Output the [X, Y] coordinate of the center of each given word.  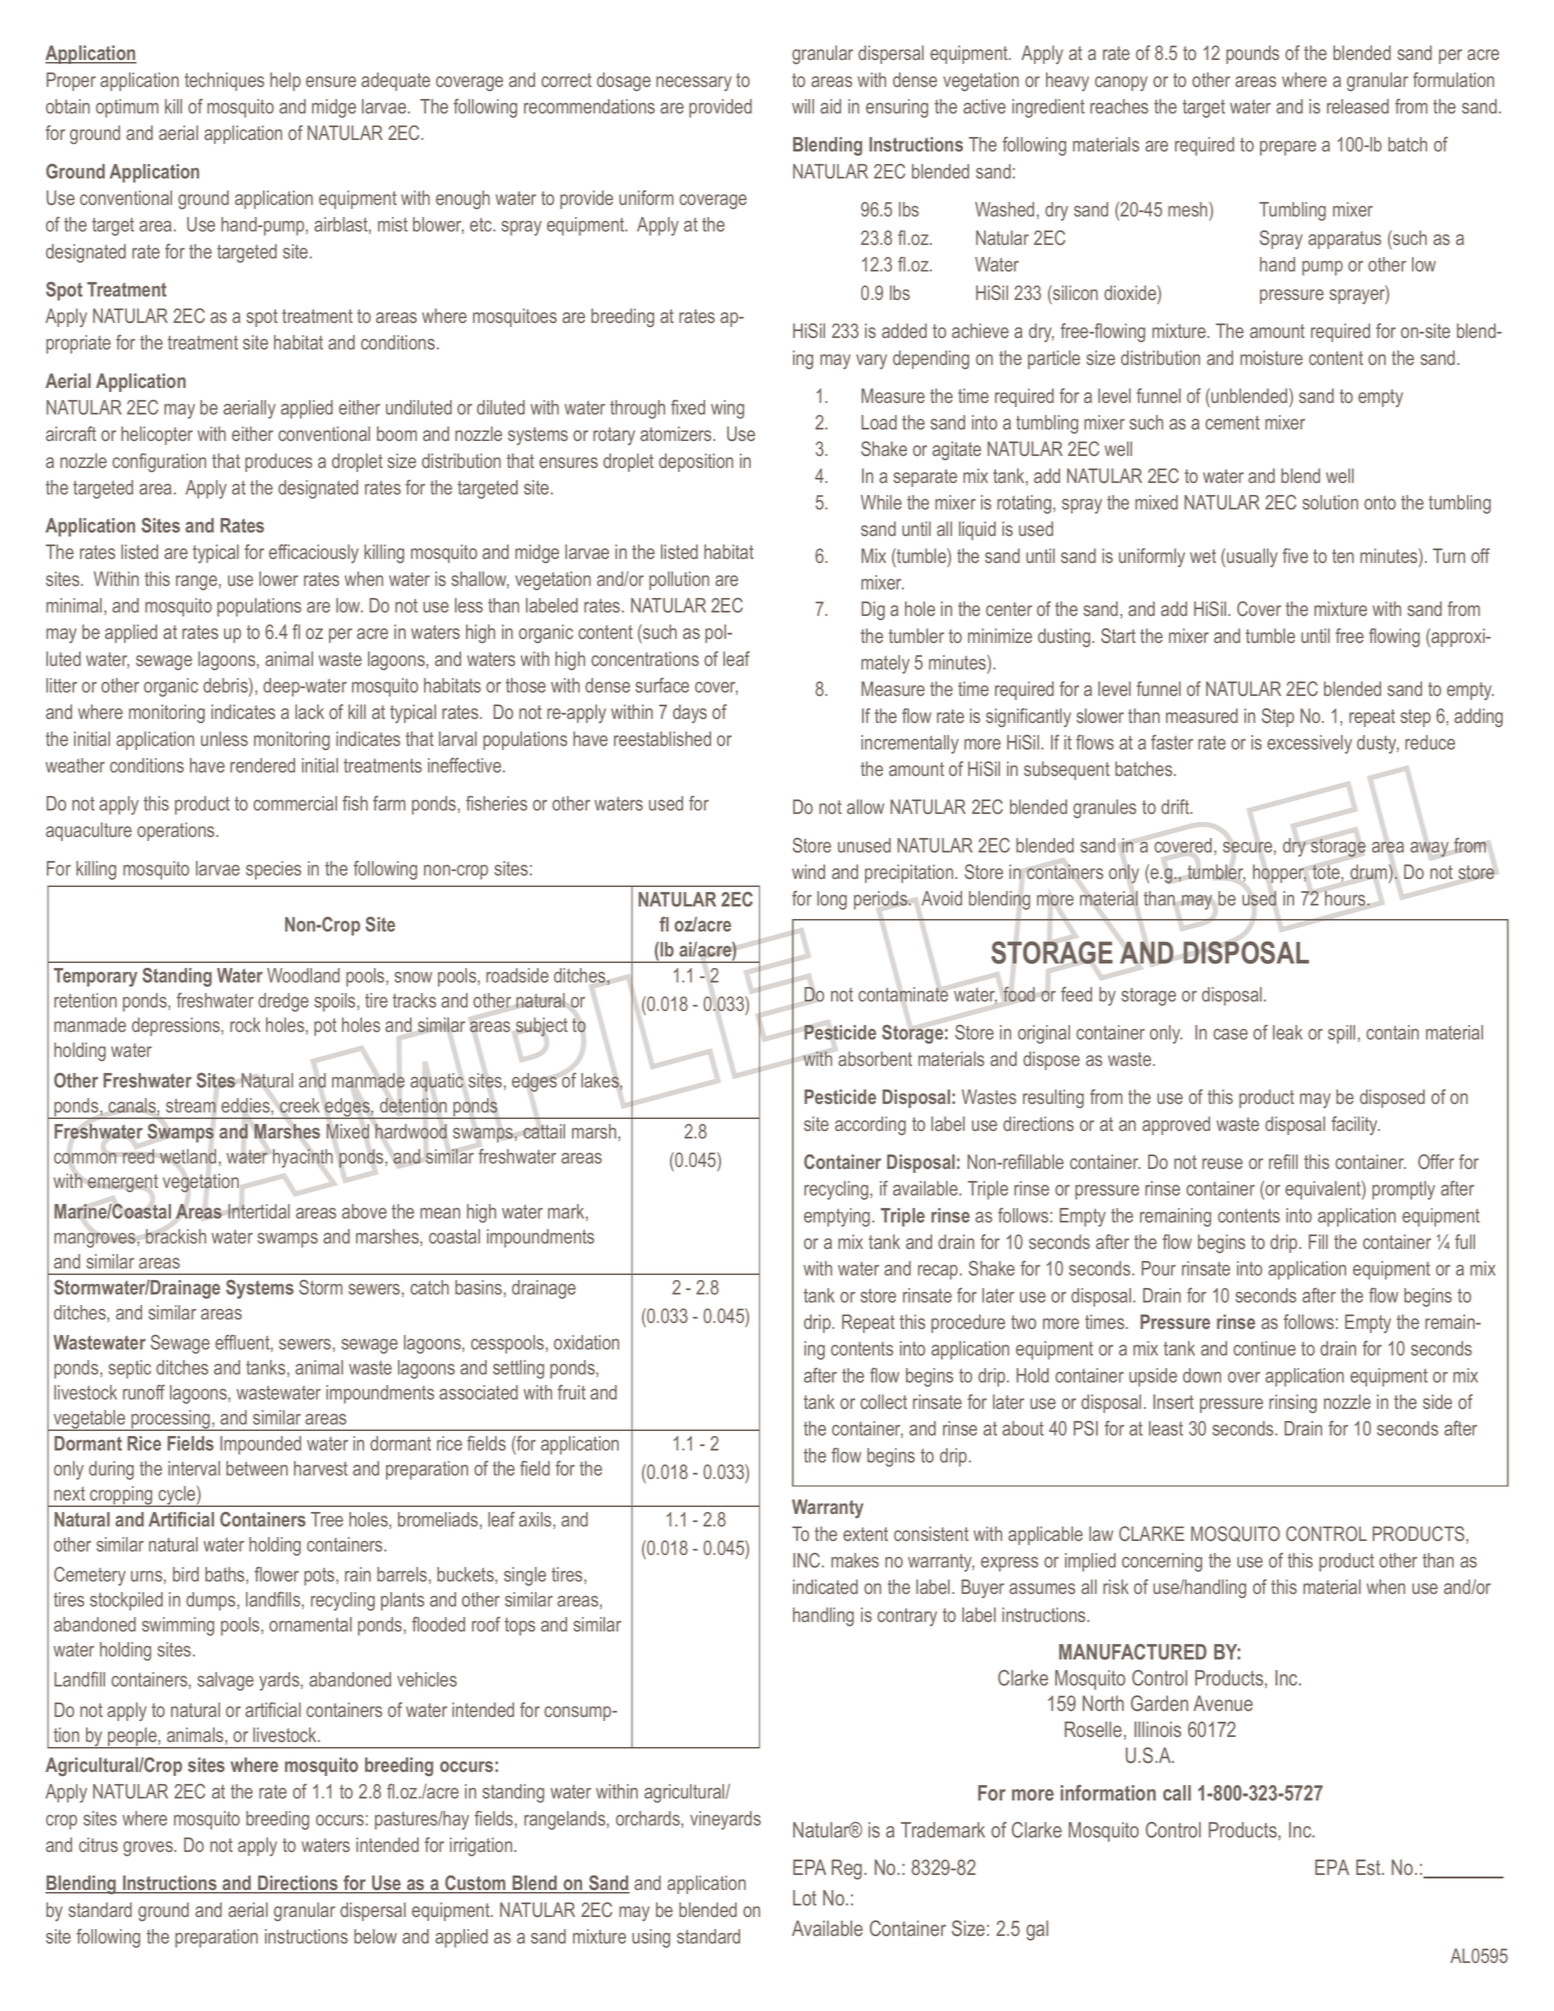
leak [1288, 1032]
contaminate [903, 994]
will [803, 106]
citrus [98, 1844]
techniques [224, 81]
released [1358, 106]
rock [245, 1024]
